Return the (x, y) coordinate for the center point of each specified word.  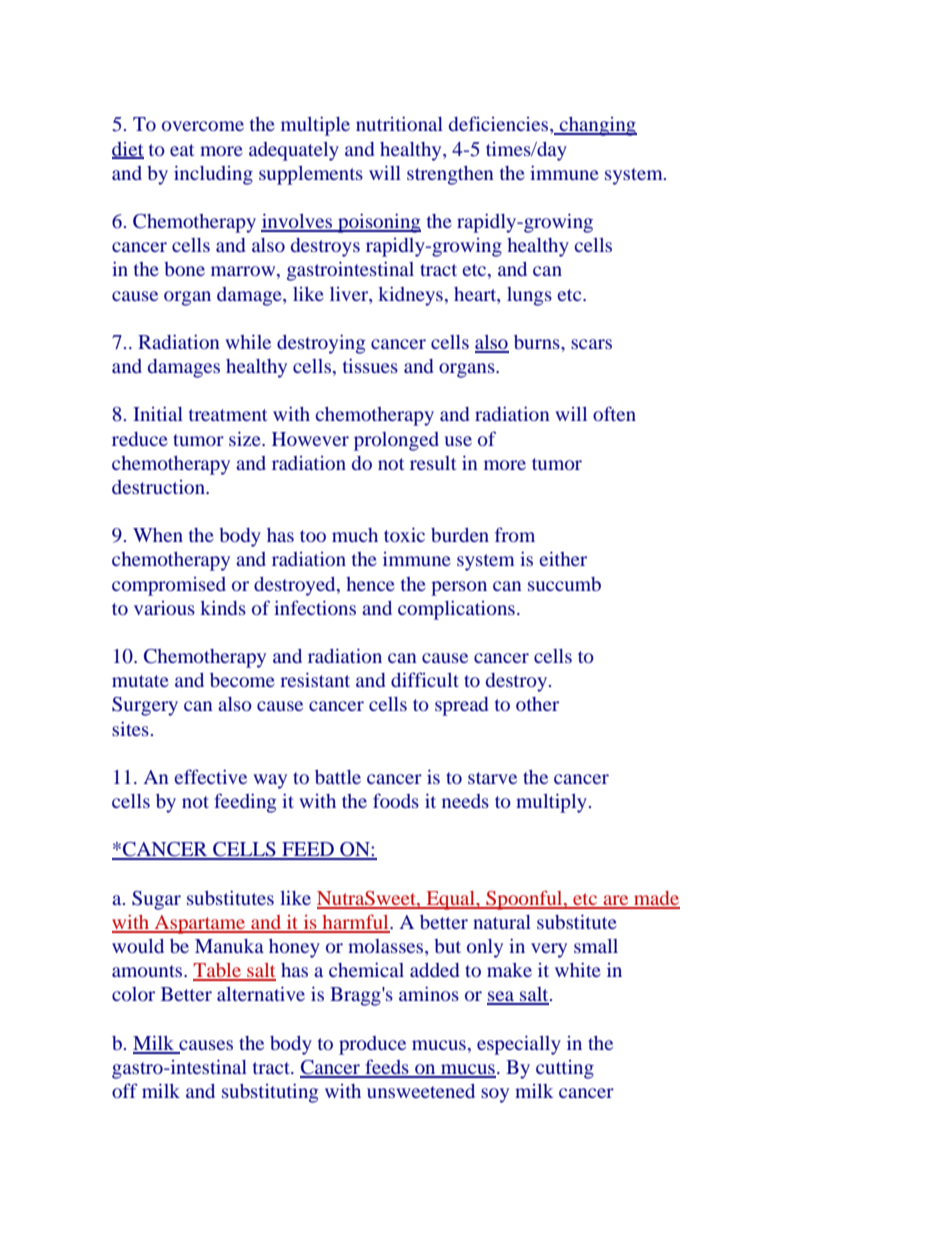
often (614, 413)
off (125, 1090)
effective (210, 776)
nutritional (399, 123)
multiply (551, 803)
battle (338, 777)
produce (372, 1045)
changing (597, 126)
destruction (159, 487)
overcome (203, 126)
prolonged (396, 441)
